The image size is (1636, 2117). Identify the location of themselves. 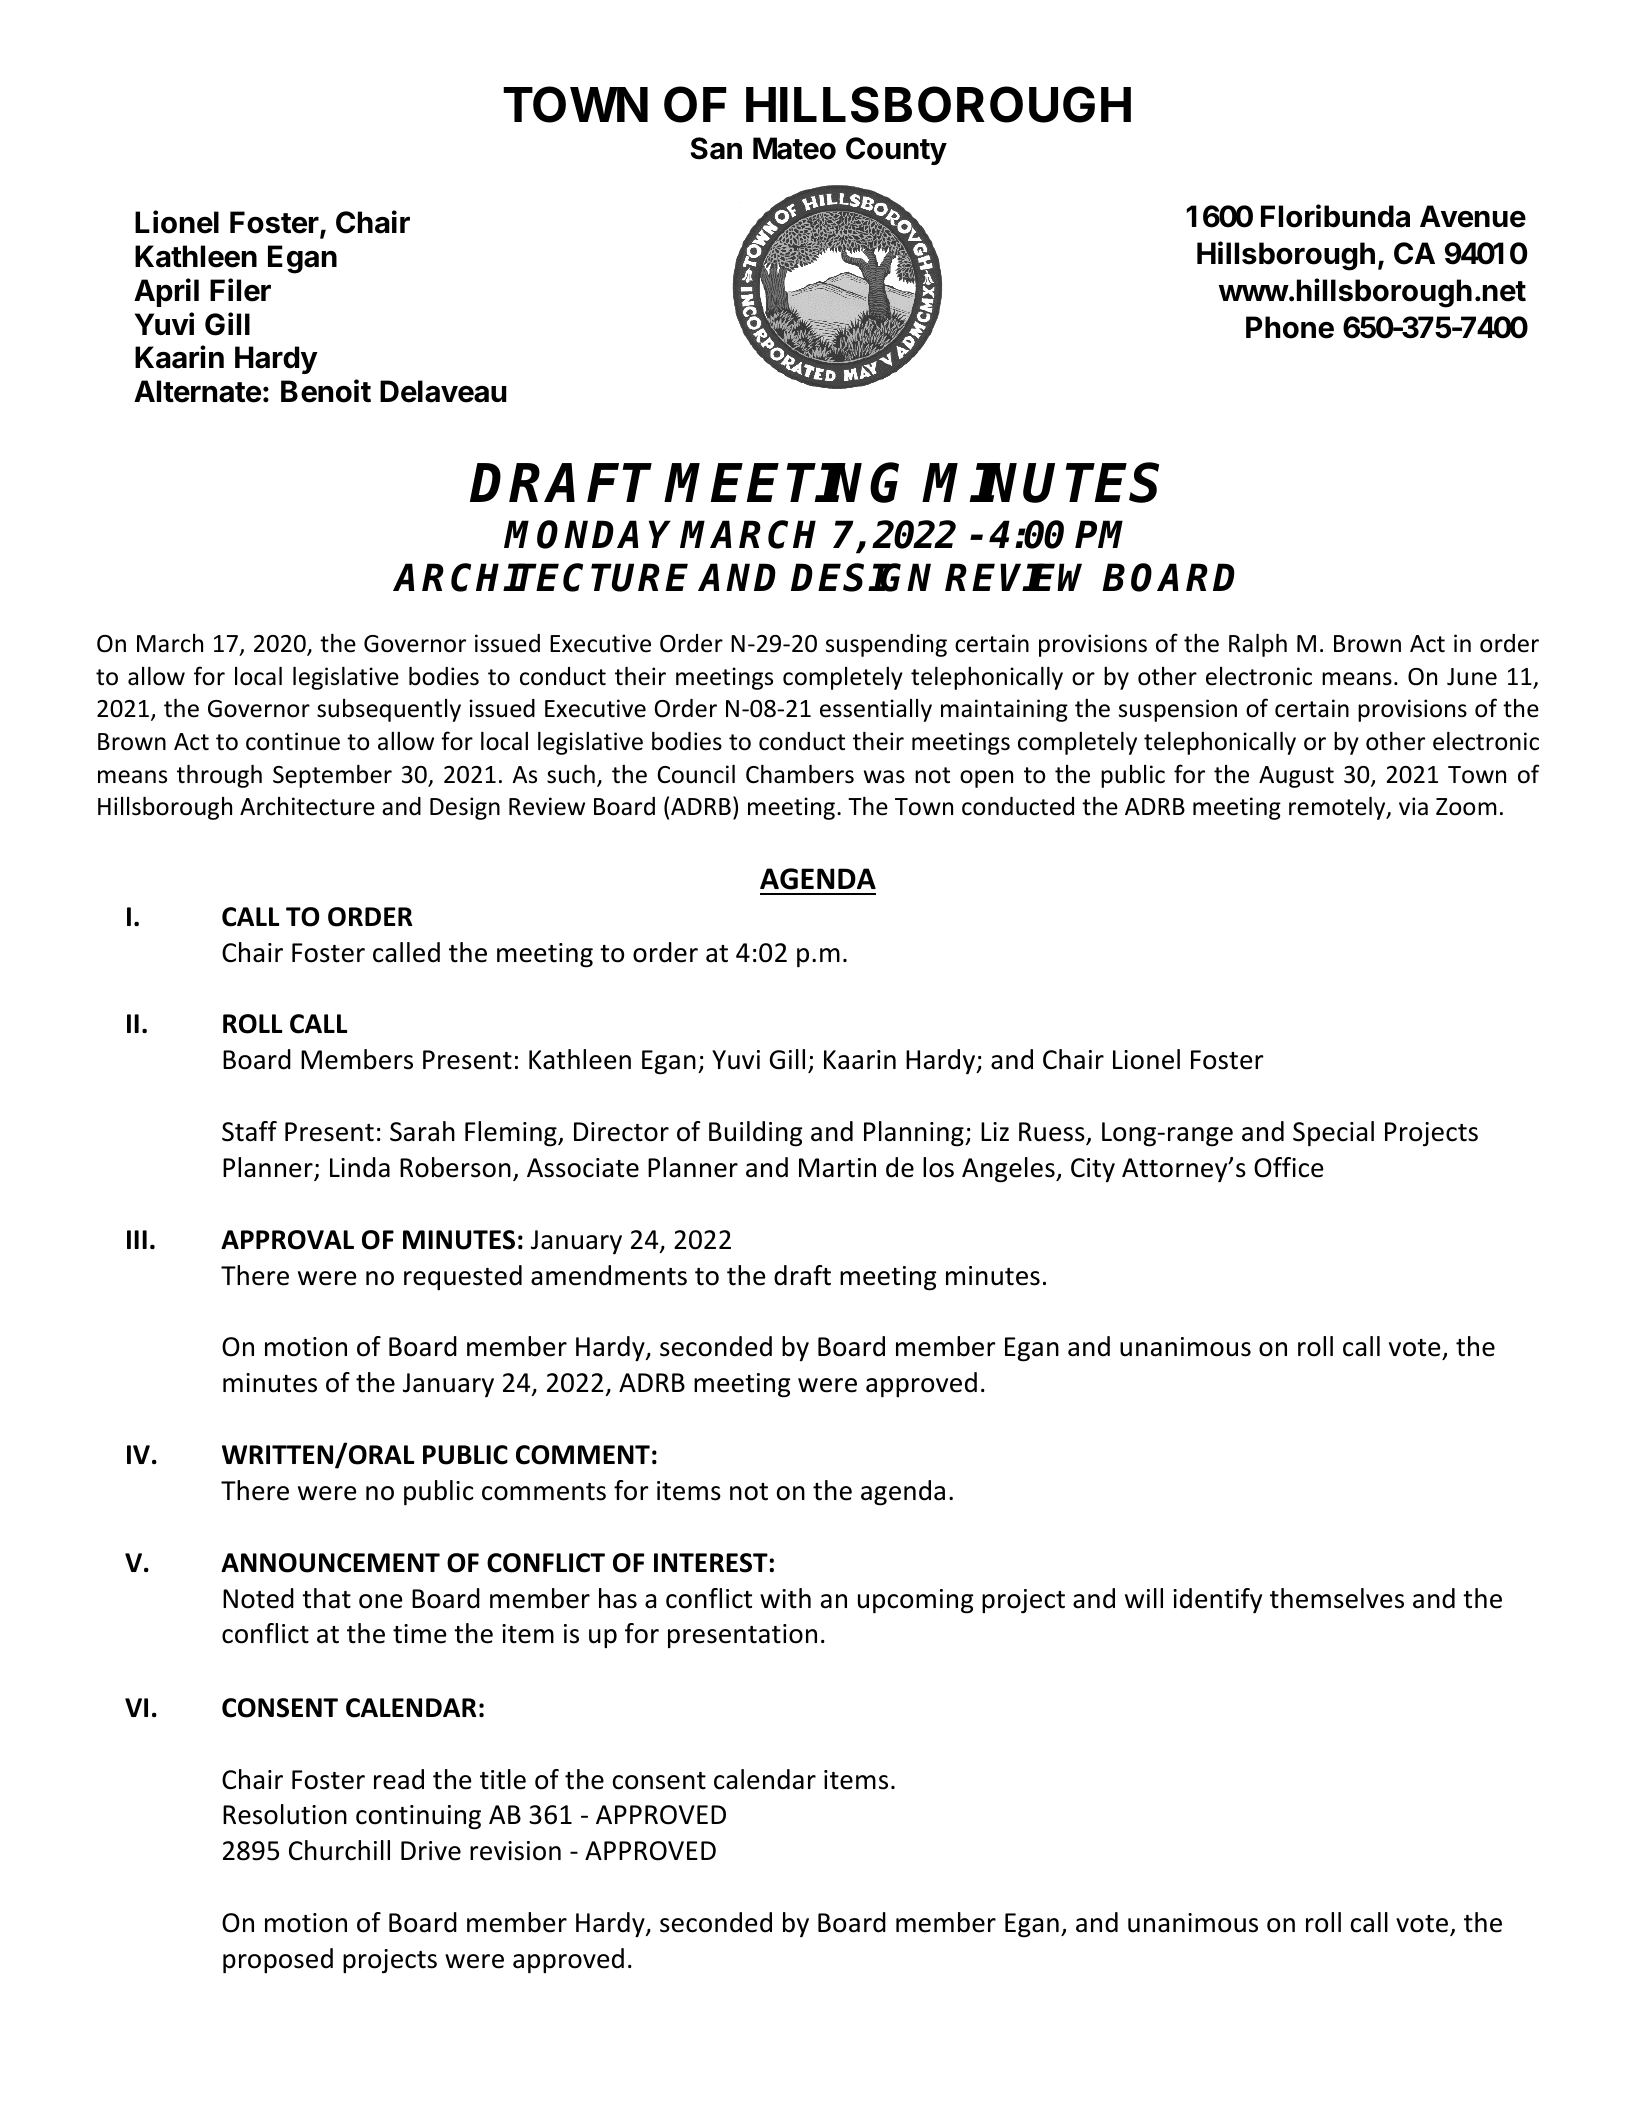
(1337, 1598).
